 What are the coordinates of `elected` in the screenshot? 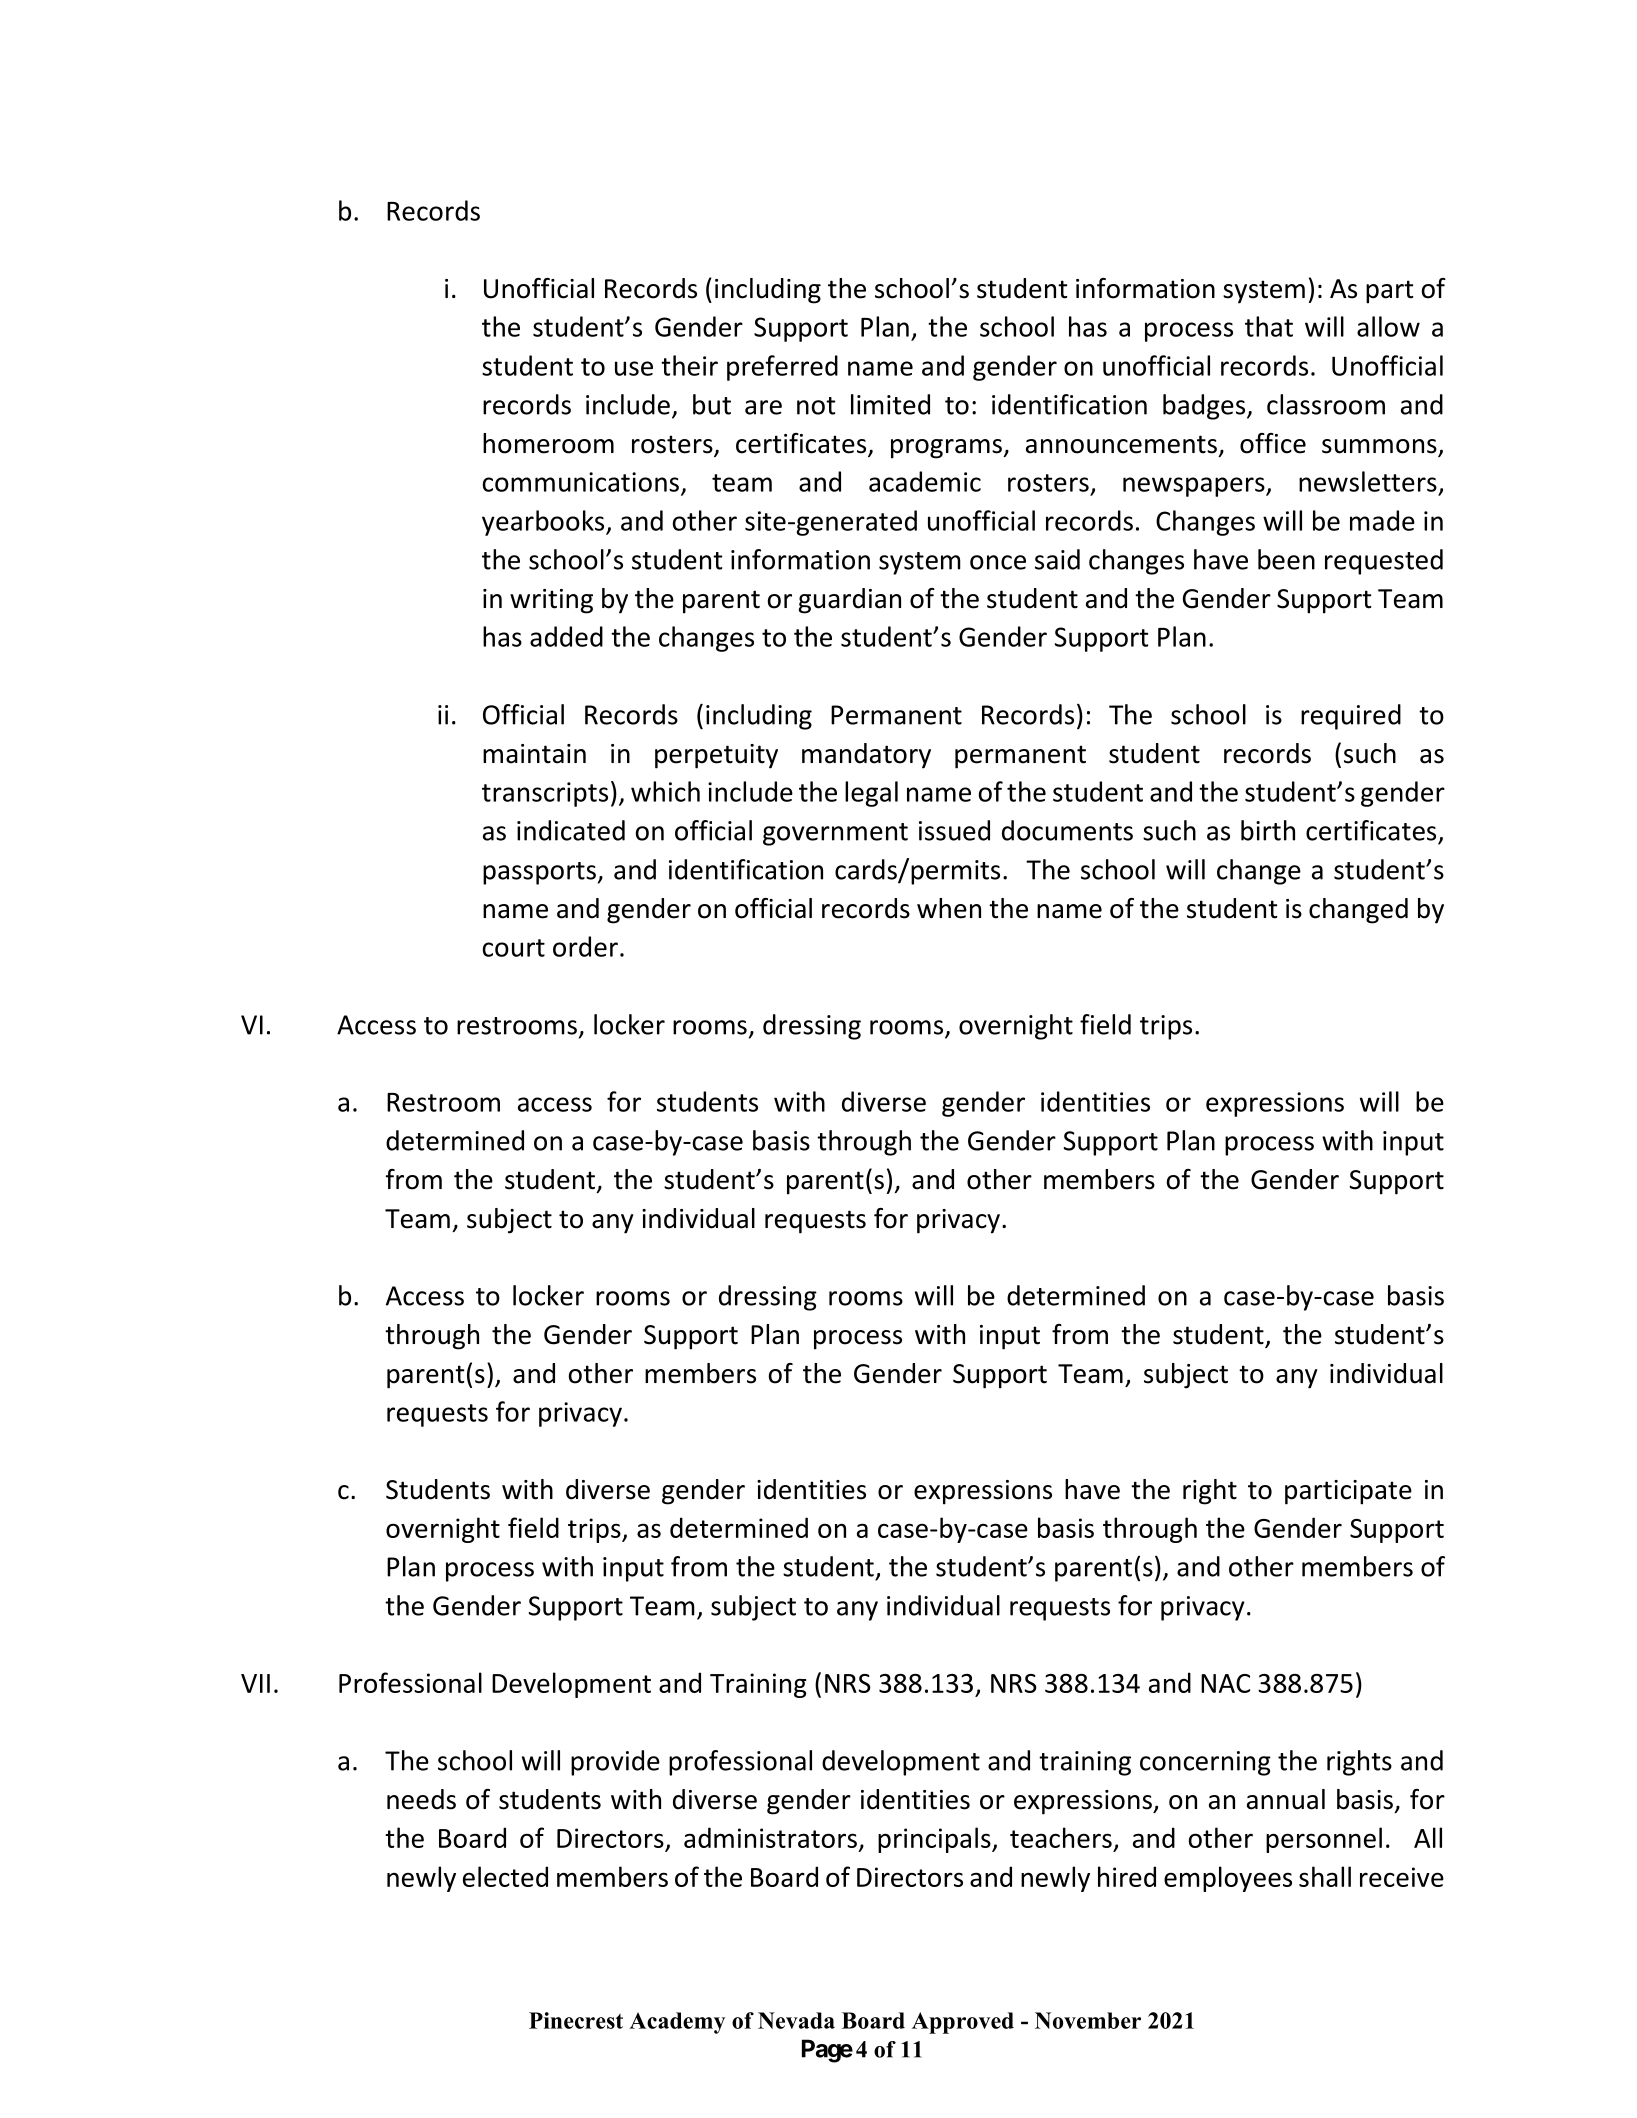 It's located at (505, 1876).
